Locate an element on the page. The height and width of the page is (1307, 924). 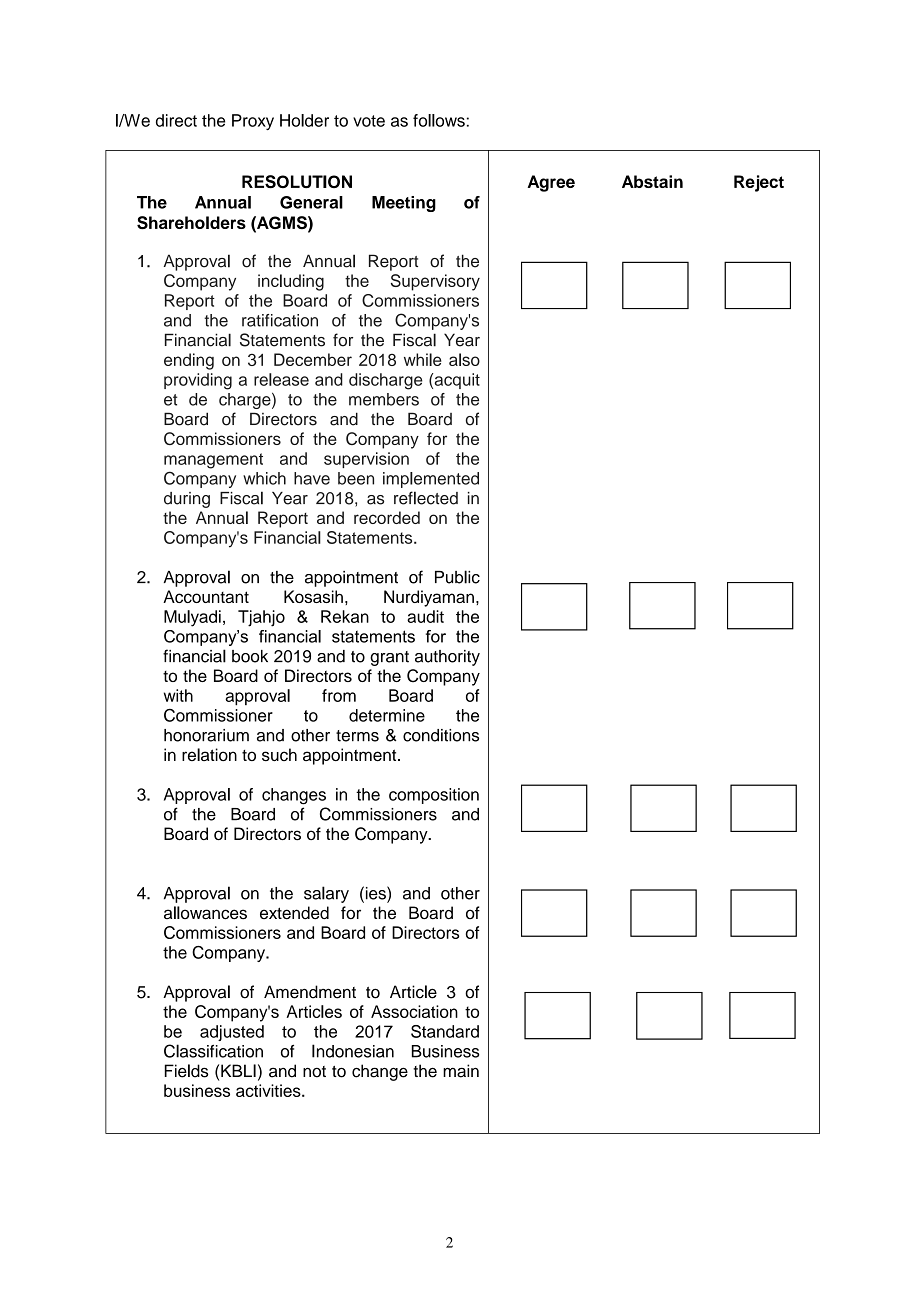
follows is located at coordinates (439, 120).
